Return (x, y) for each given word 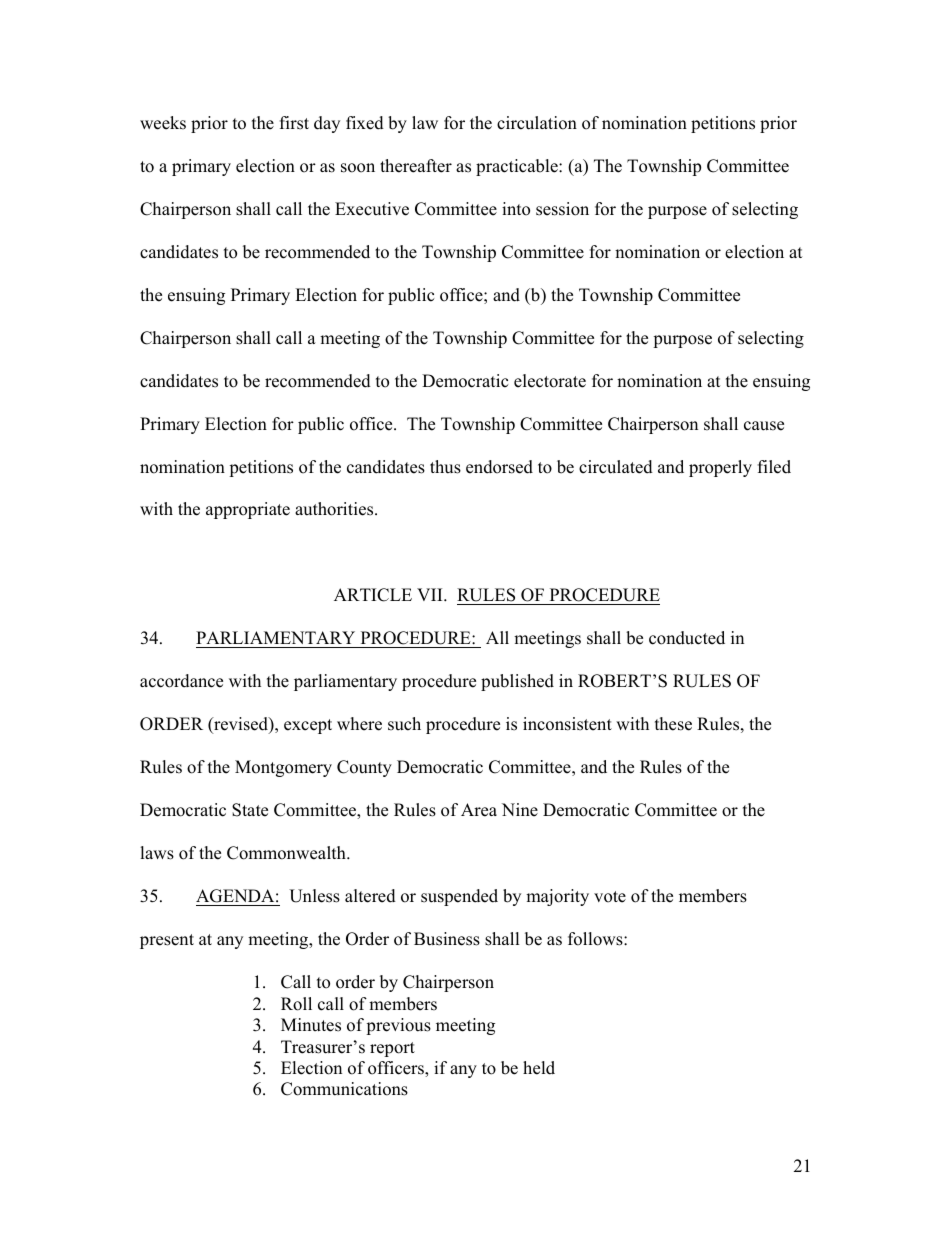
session (562, 209)
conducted (687, 638)
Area (479, 810)
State (250, 810)
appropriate (248, 510)
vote (610, 897)
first (294, 123)
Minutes (311, 1025)
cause (764, 426)
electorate (550, 381)
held (539, 1068)
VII (431, 594)
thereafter (416, 166)
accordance (181, 681)
